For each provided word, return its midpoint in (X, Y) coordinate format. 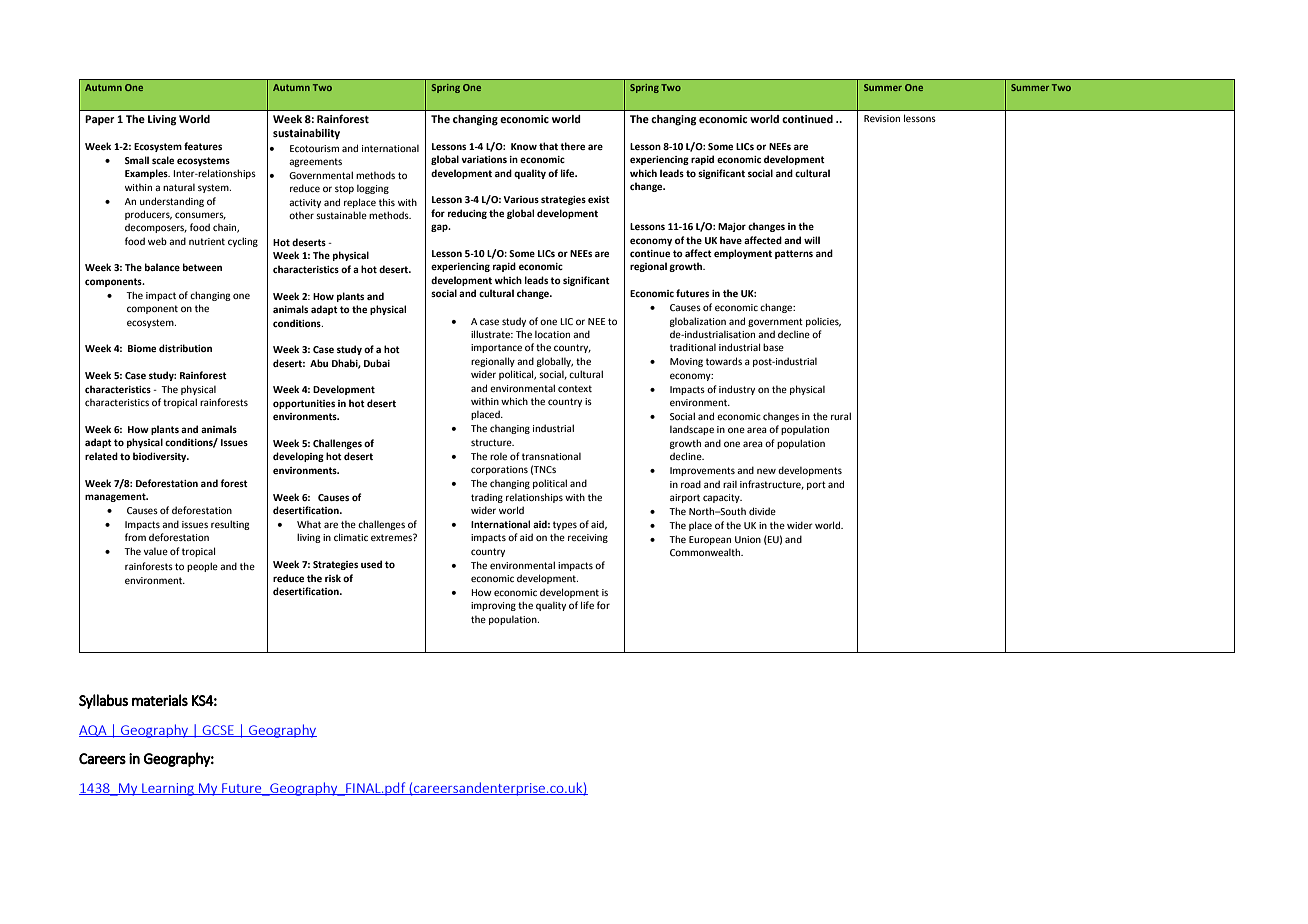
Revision (882, 118)
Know (524, 146)
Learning (168, 789)
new (766, 471)
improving (493, 606)
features (203, 146)
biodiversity (161, 457)
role (498, 456)
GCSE (218, 731)
